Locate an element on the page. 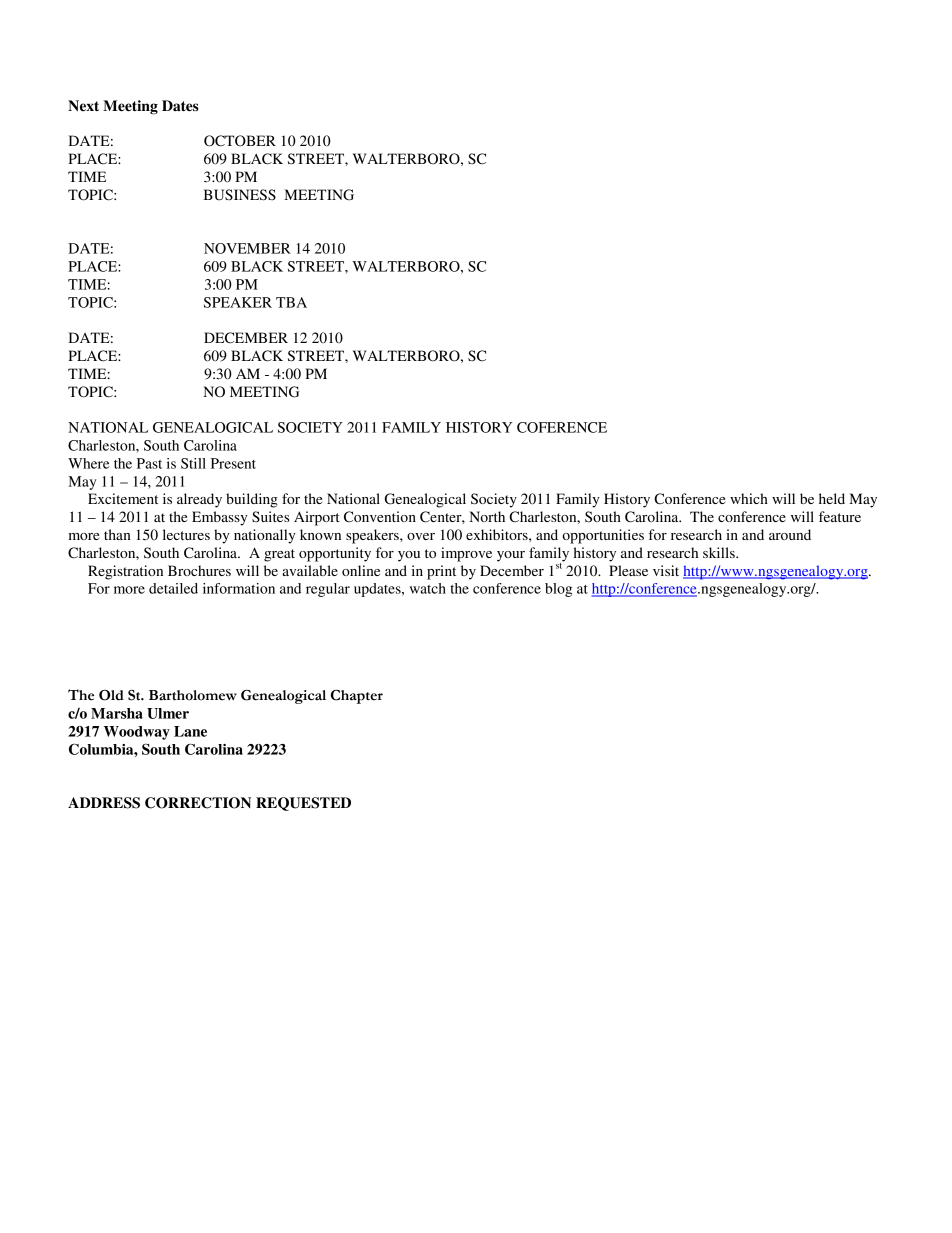 This document has height=1233, width=952. REQUESTED is located at coordinates (303, 804).
